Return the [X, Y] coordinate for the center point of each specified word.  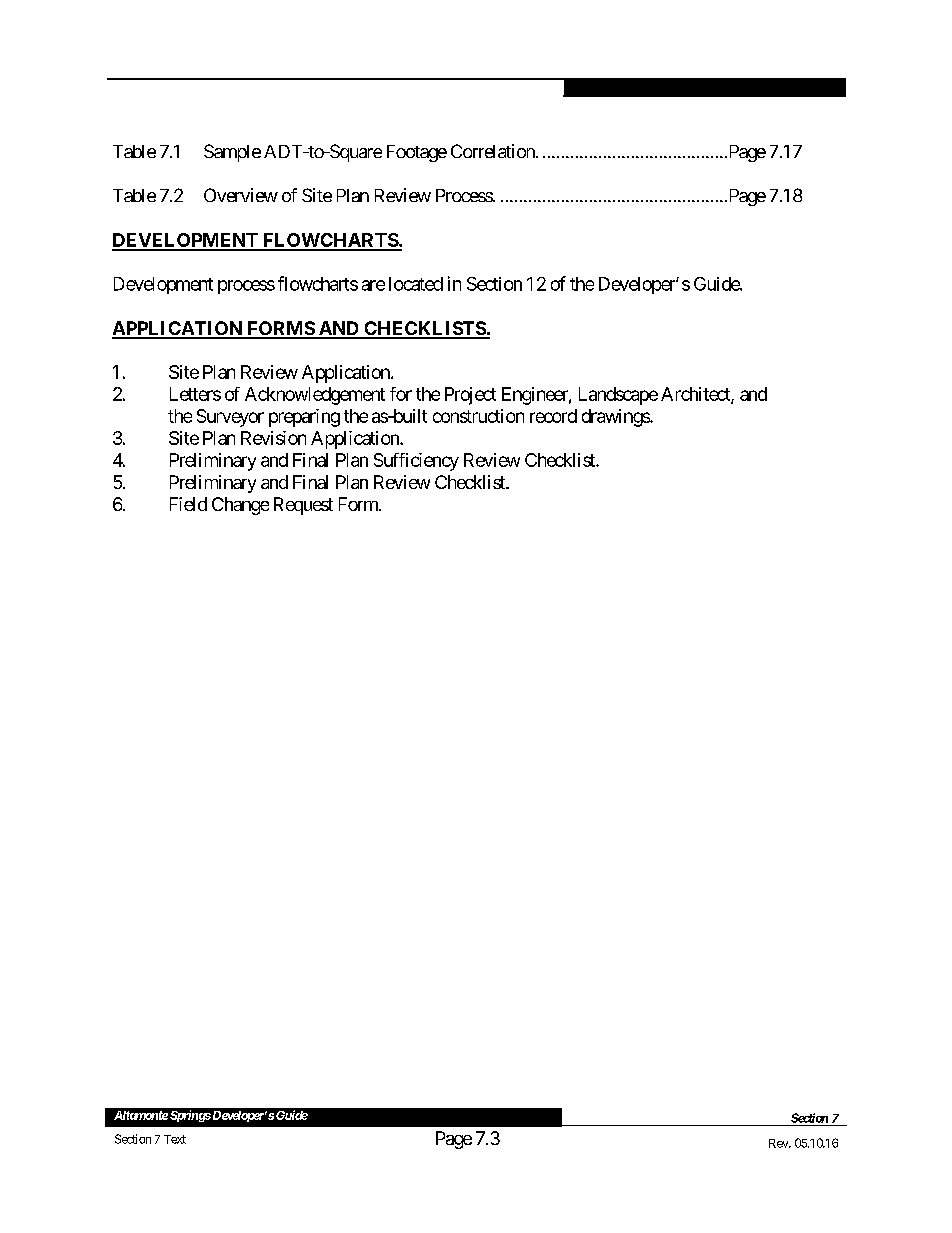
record [553, 416]
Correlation [494, 151]
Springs [190, 1116]
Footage [417, 153]
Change [240, 506]
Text [175, 1139]
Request [303, 506]
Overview [241, 195]
